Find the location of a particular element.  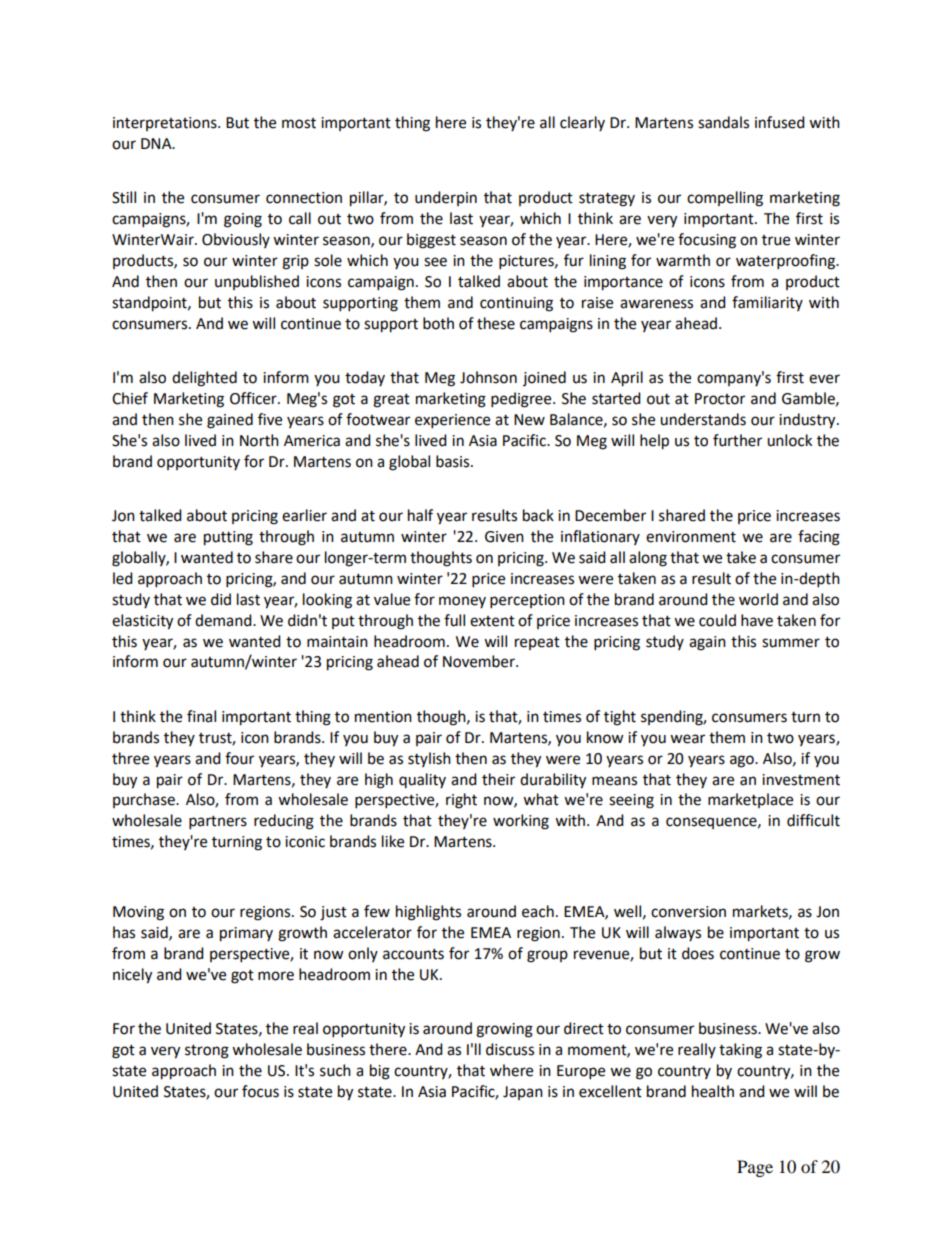

basis is located at coordinates (454, 461).
